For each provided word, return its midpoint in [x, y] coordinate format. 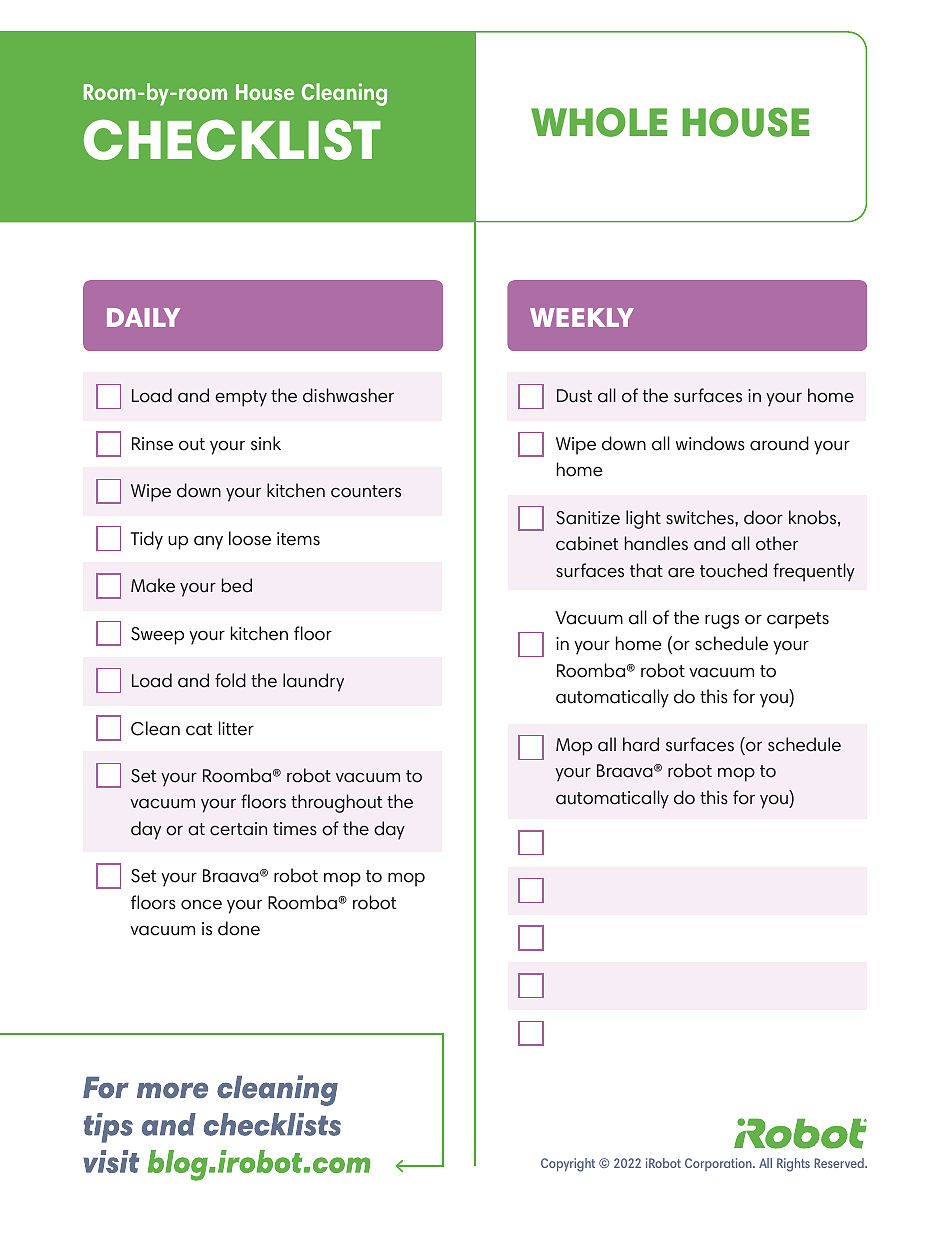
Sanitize [588, 518]
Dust [574, 396]
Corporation [719, 1164]
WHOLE [599, 122]
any [208, 543]
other [777, 543]
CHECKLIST [232, 139]
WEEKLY [582, 317]
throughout [336, 803]
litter [236, 728]
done [239, 928]
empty [241, 398]
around [779, 443]
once [201, 904]
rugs [722, 621]
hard [641, 744]
